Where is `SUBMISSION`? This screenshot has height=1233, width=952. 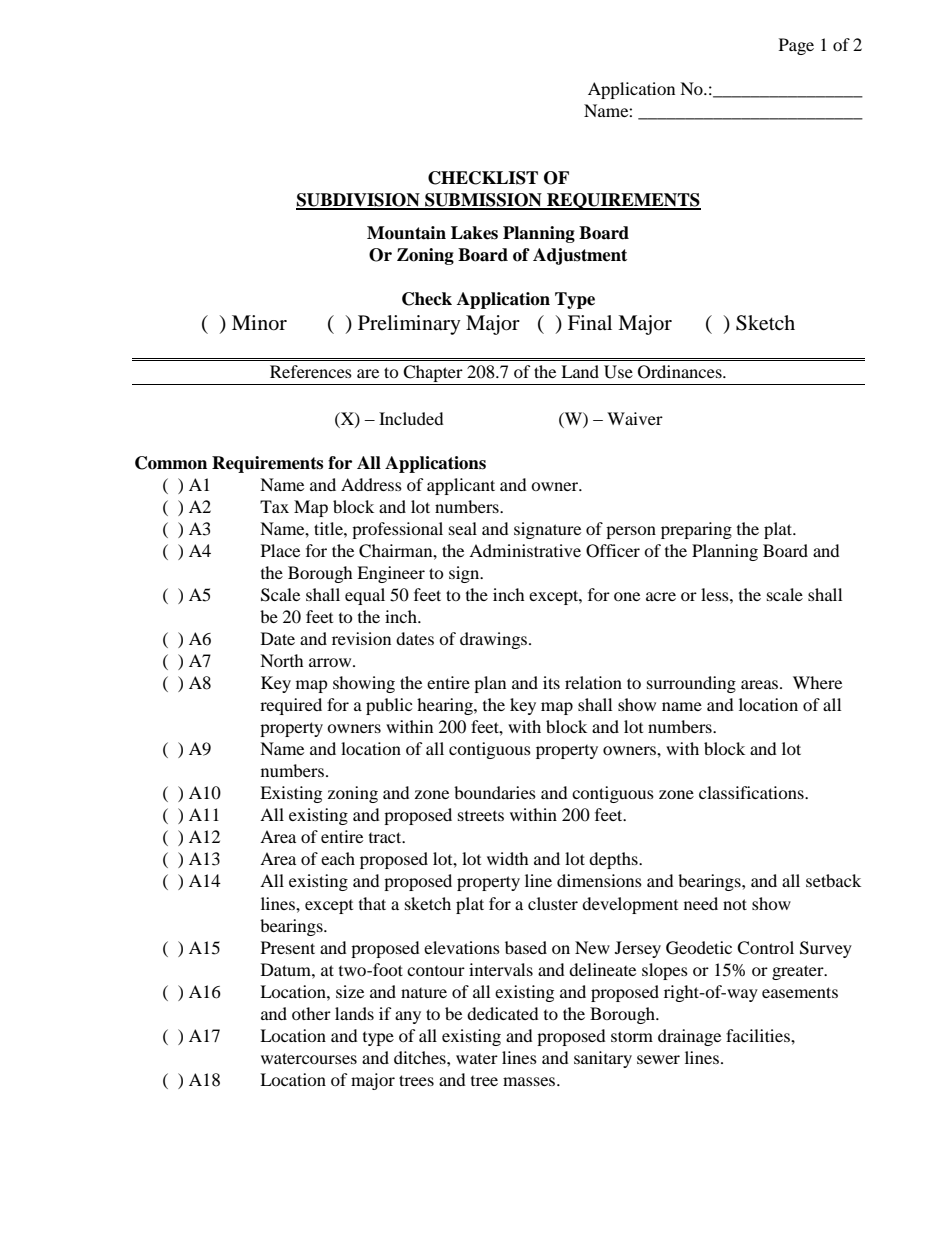 SUBMISSION is located at coordinates (483, 201).
